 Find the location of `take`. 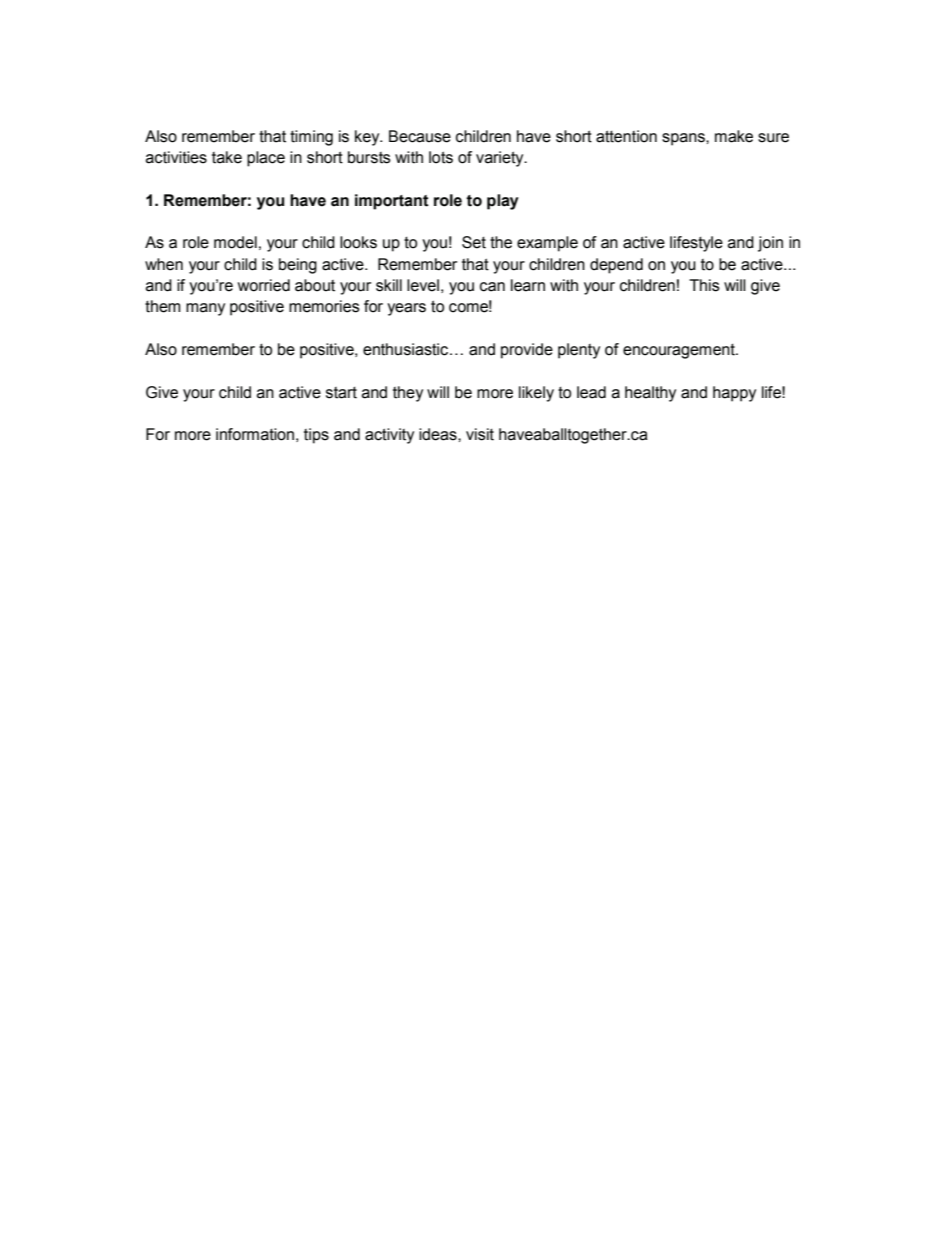

take is located at coordinates (227, 157).
